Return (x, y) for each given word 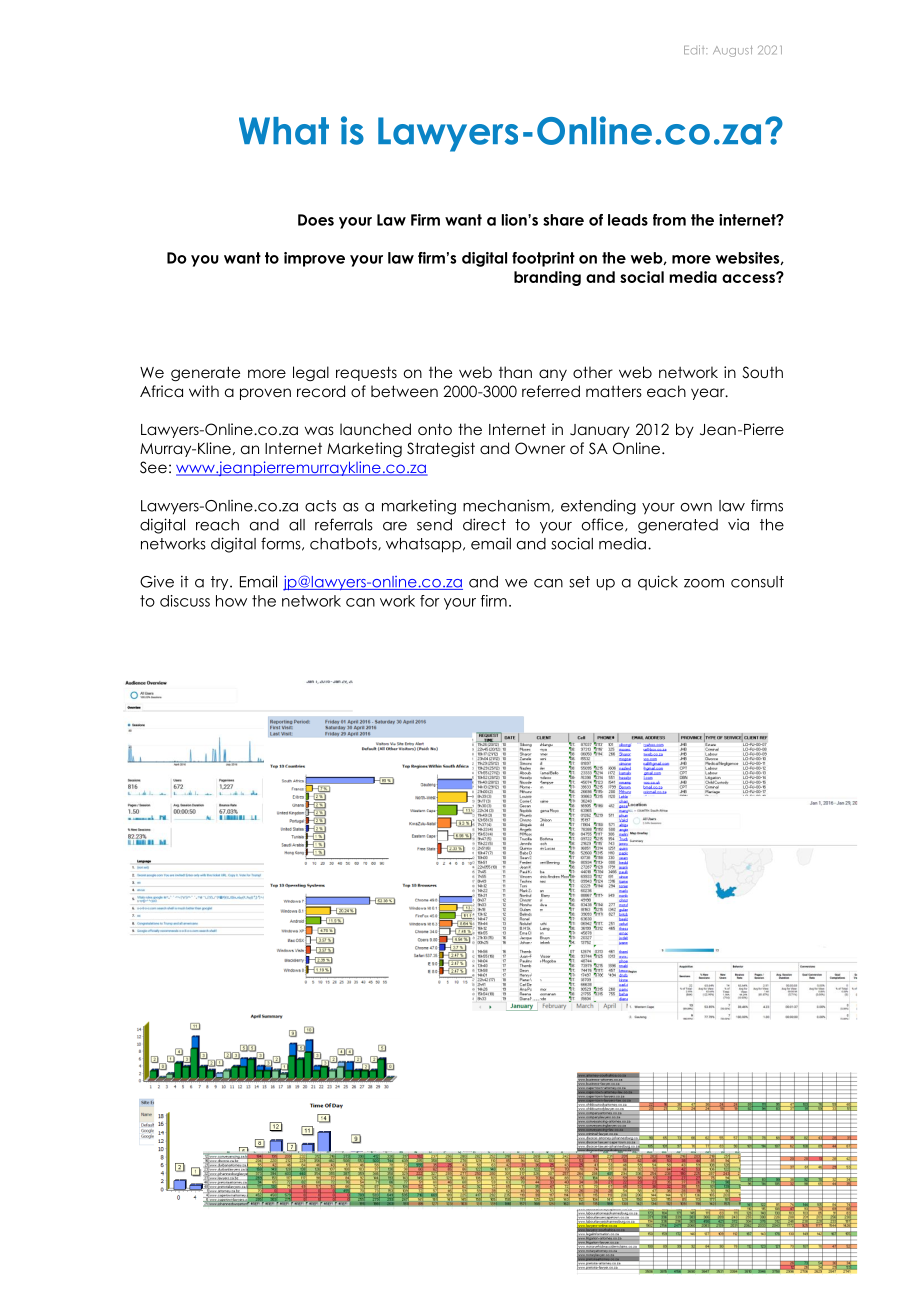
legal (311, 373)
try (221, 583)
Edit (695, 50)
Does (316, 220)
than (515, 372)
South (762, 372)
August (733, 51)
